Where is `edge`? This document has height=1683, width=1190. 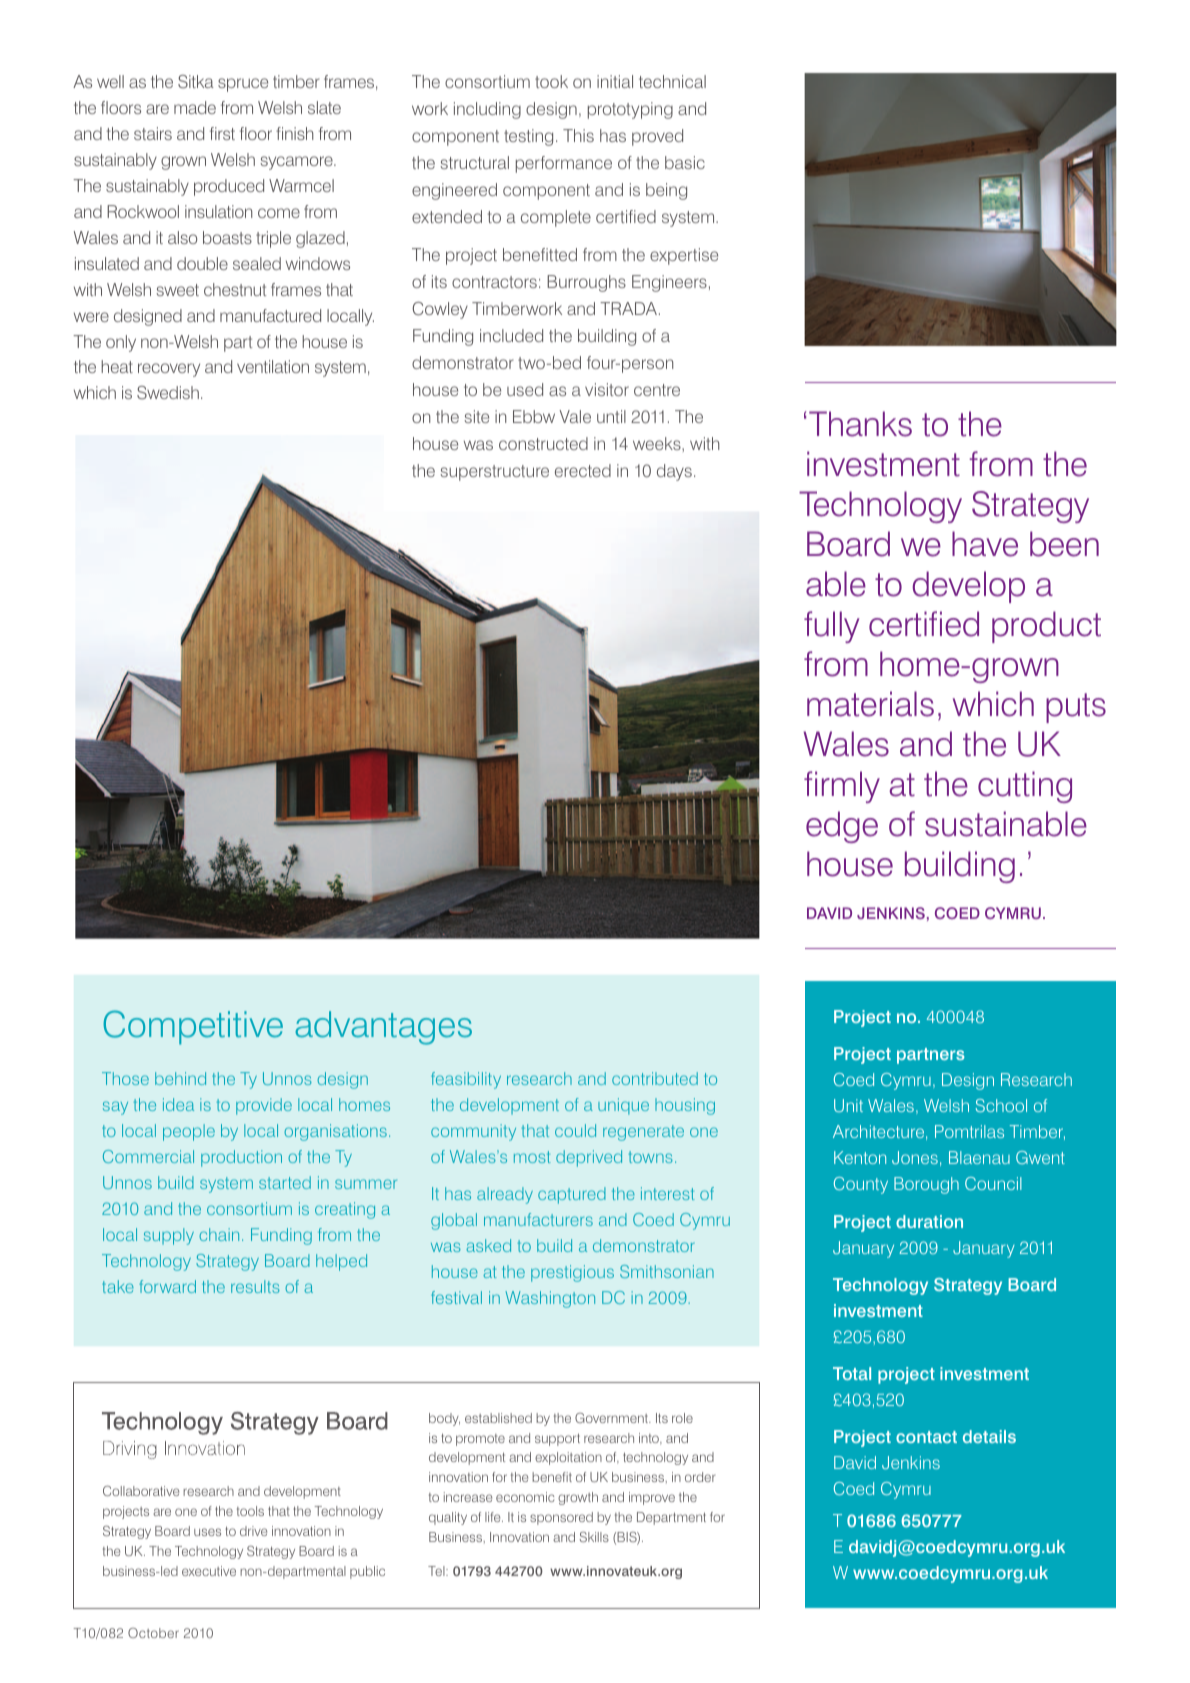
edge is located at coordinates (842, 827).
